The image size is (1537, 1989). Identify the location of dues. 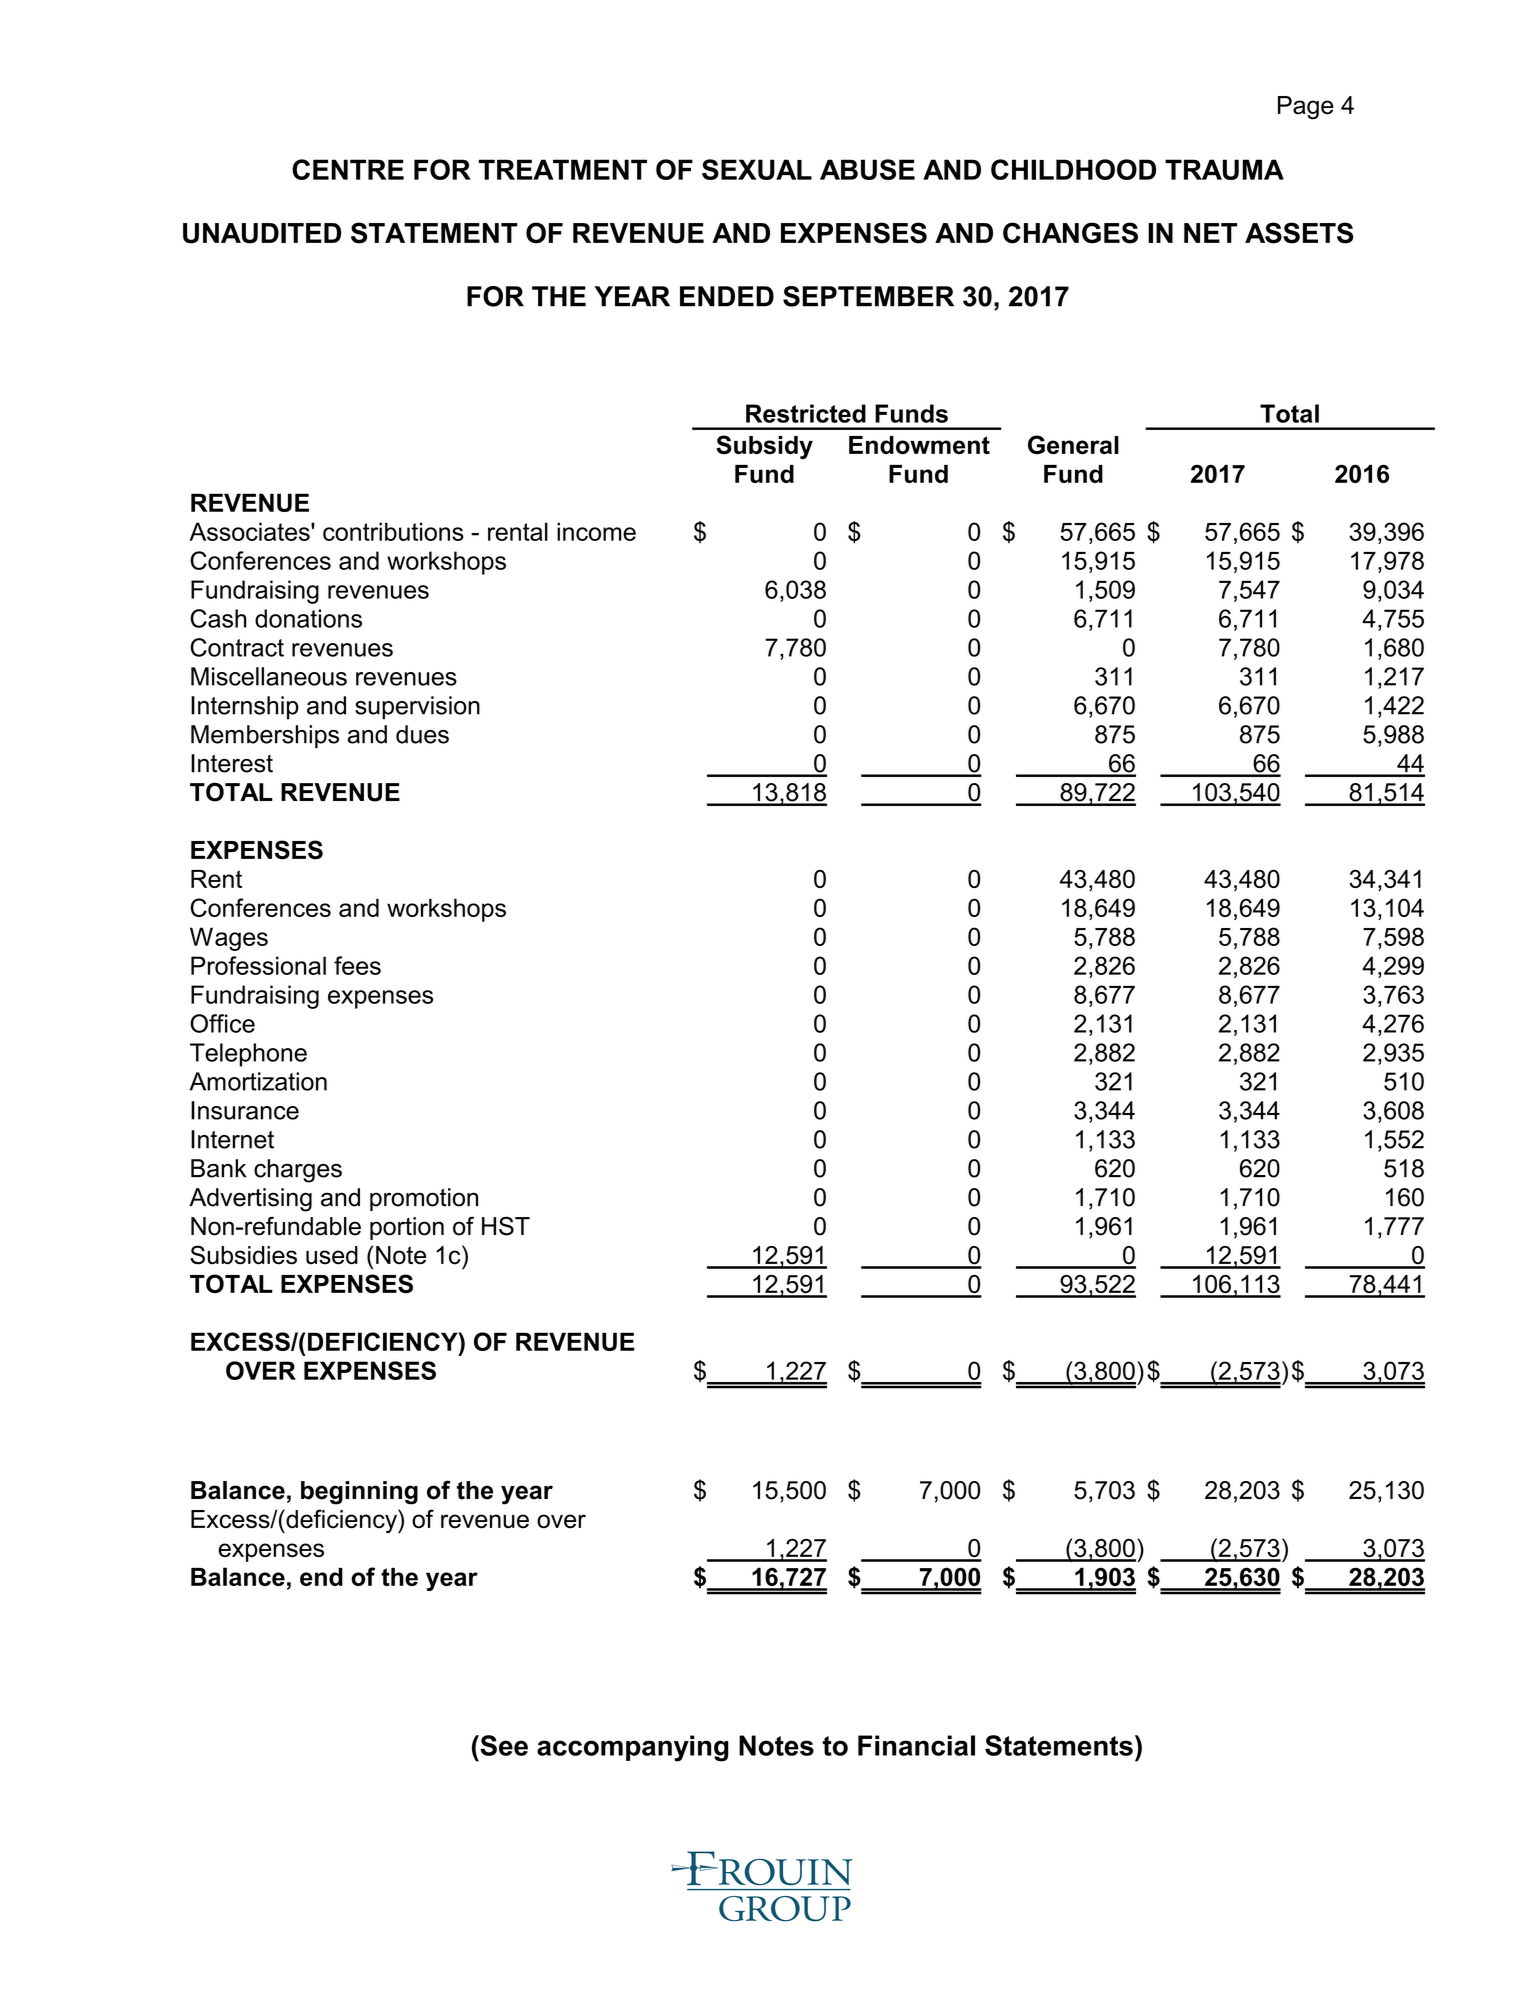
(422, 734).
